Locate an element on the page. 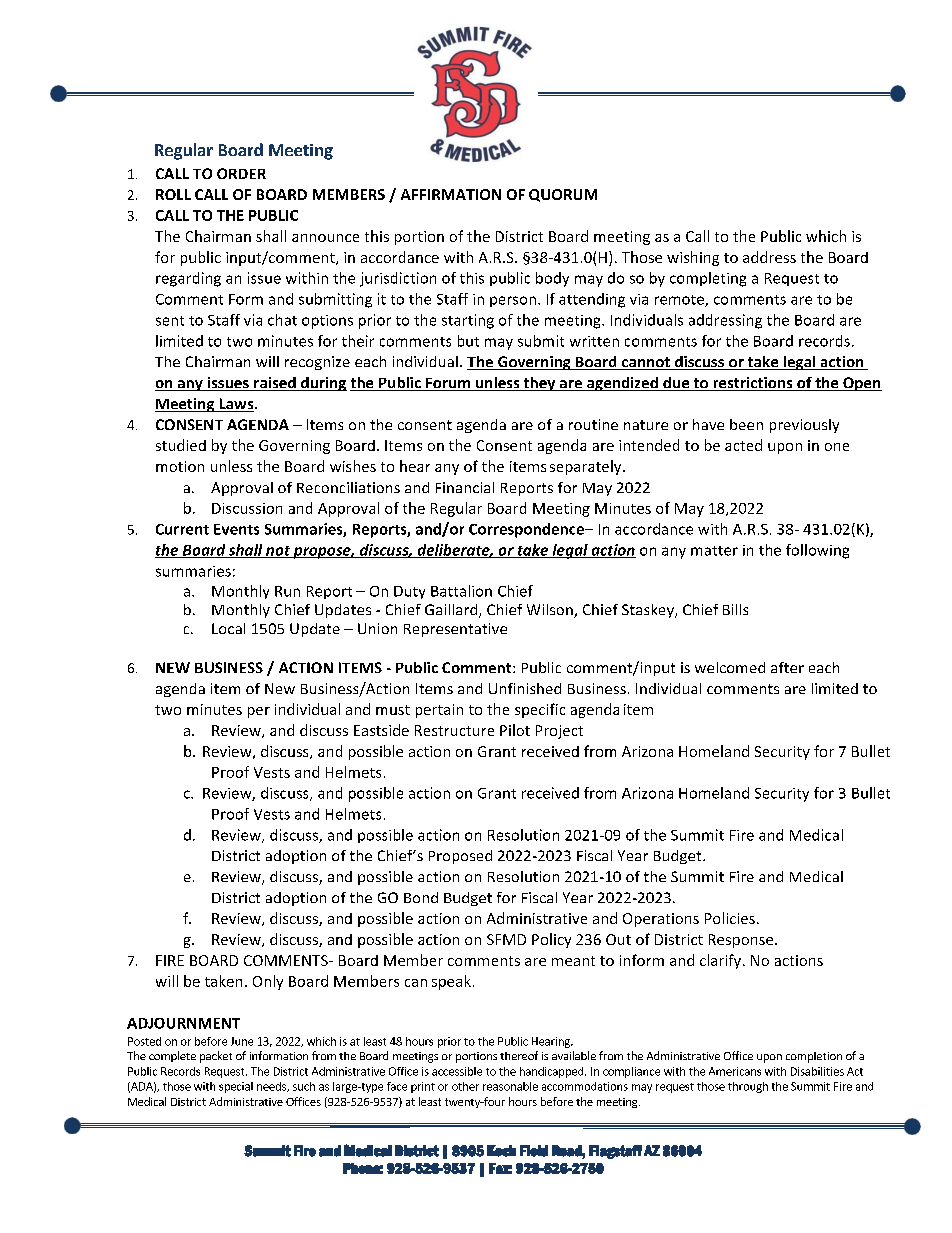  ORDER is located at coordinates (241, 173).
